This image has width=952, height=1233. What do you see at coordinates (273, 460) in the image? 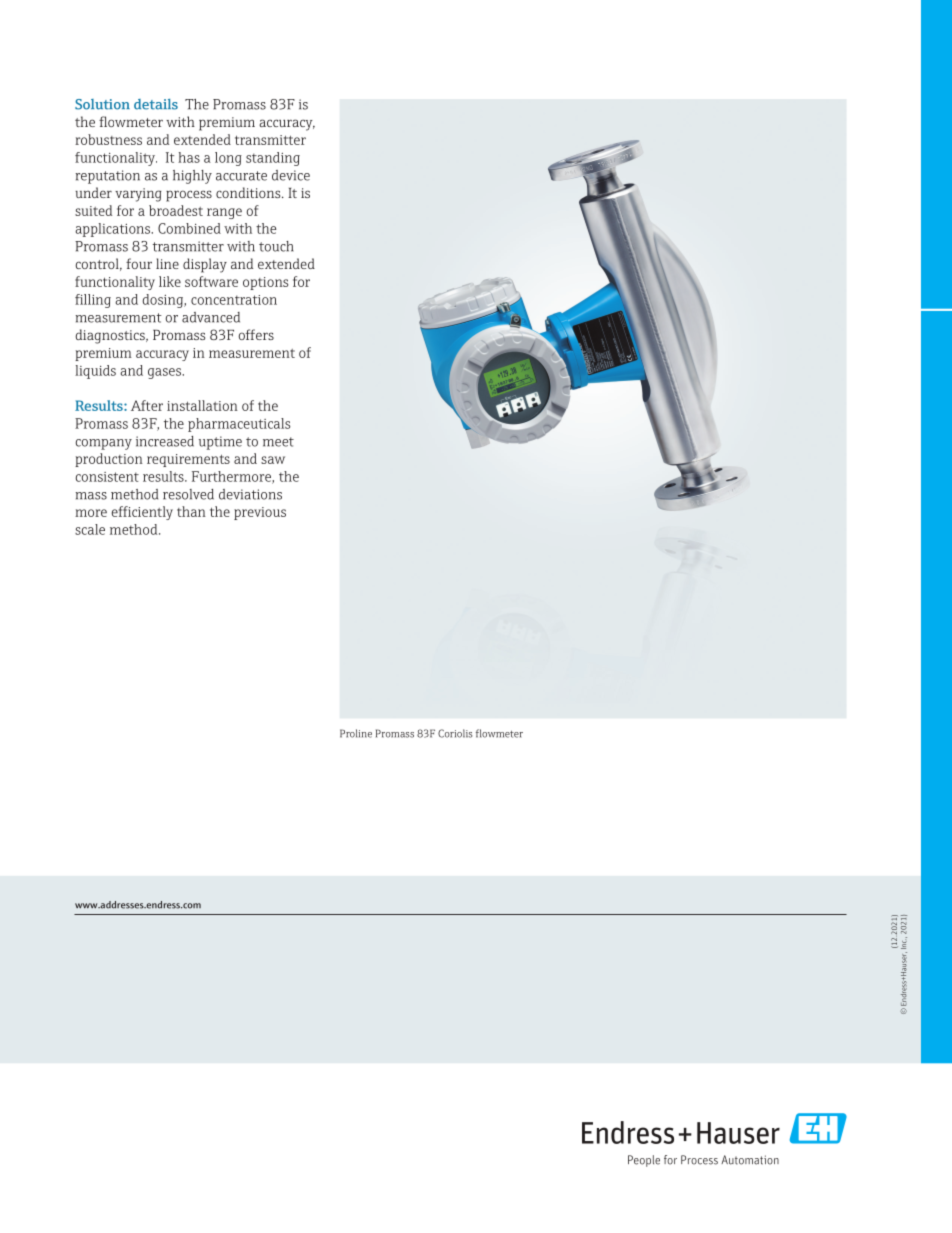
I see `saw` at bounding box center [273, 460].
